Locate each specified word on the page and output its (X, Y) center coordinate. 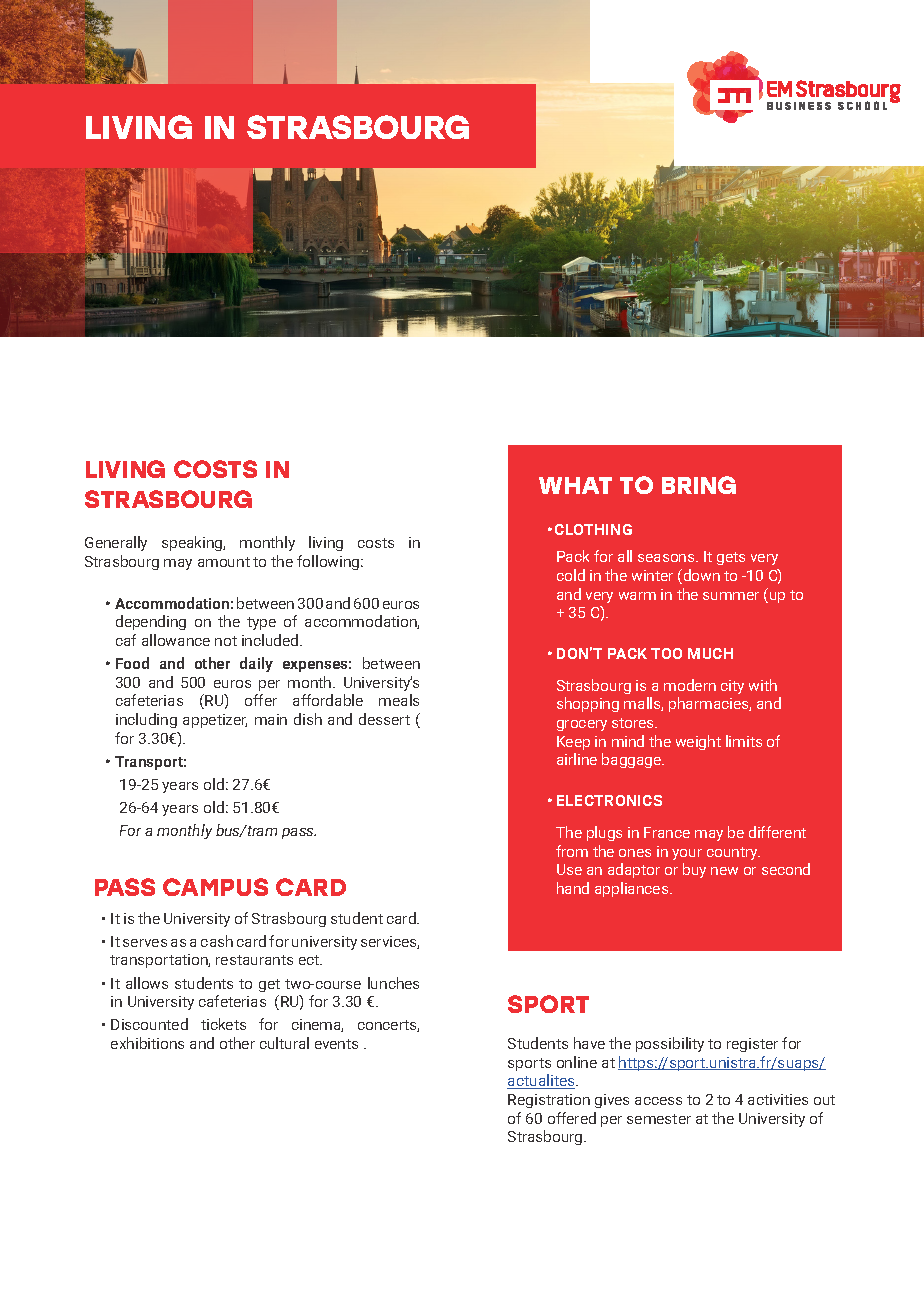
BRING (699, 485)
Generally (116, 543)
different (777, 832)
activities (778, 1099)
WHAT (575, 485)
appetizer (215, 721)
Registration (549, 1101)
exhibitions (147, 1043)
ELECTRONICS (609, 800)
